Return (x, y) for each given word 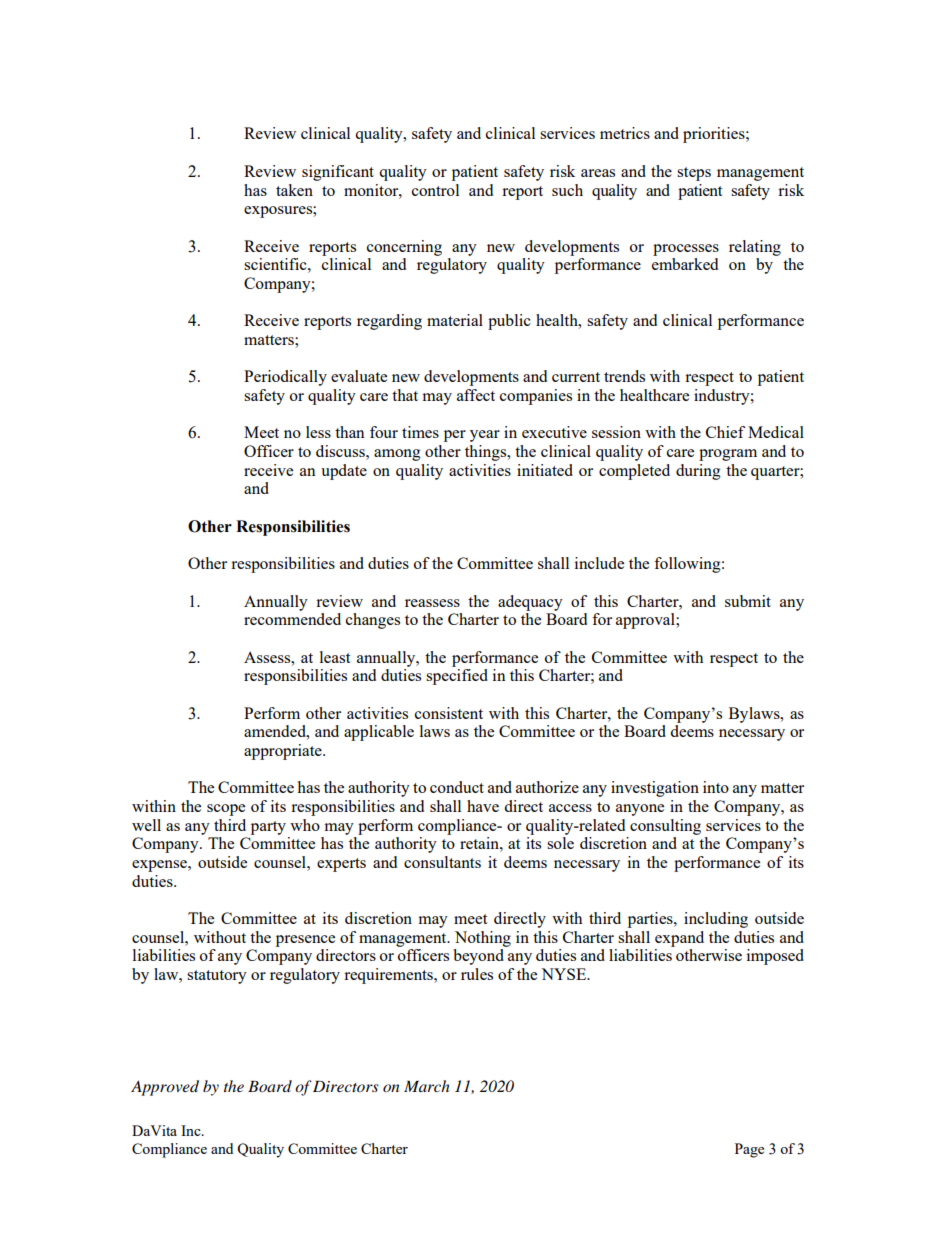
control (435, 190)
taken (294, 190)
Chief (725, 432)
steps (694, 174)
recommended (292, 619)
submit (748, 601)
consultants (442, 862)
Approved (165, 1088)
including (716, 920)
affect (476, 395)
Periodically (285, 378)
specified (457, 677)
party (268, 828)
